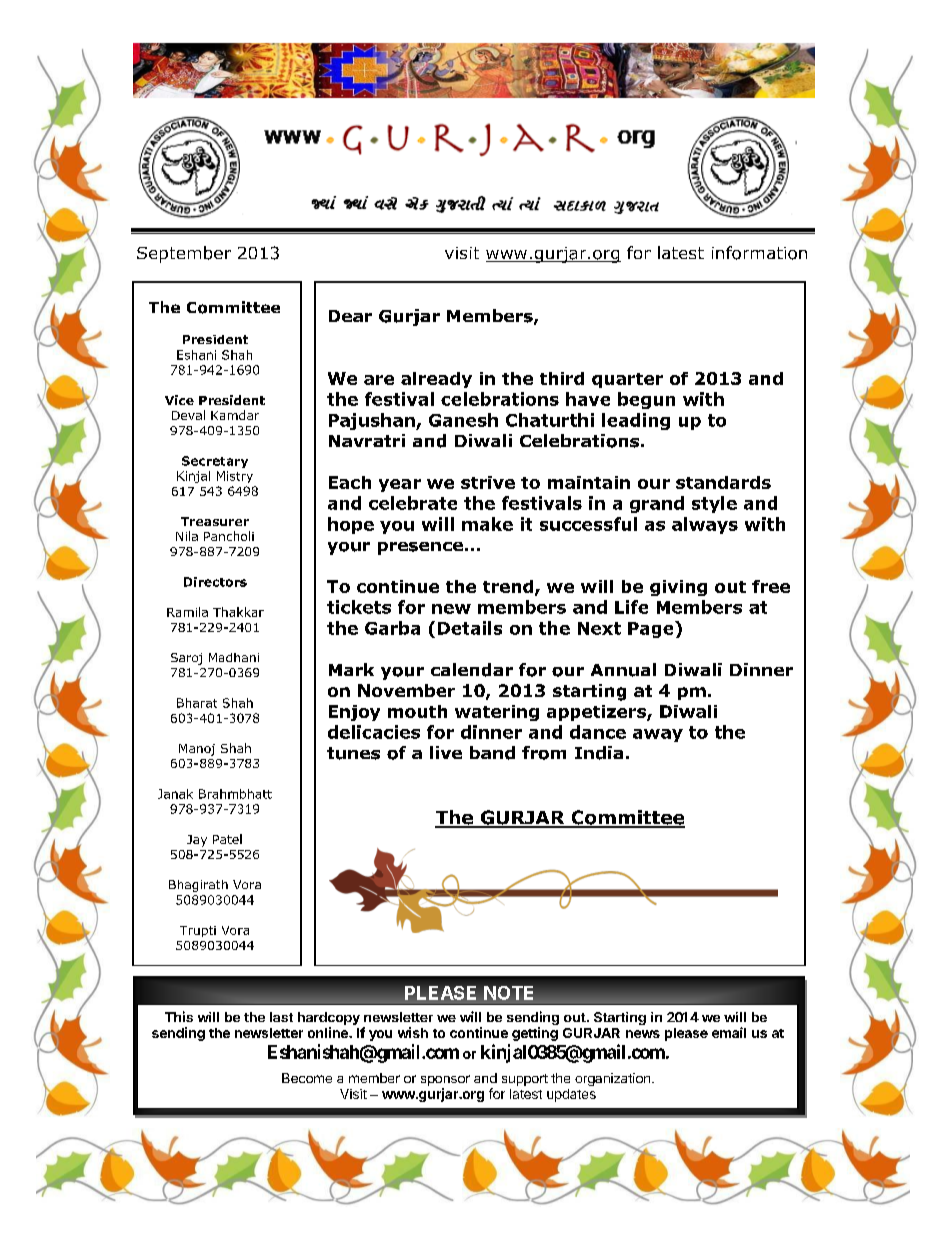 The image size is (952, 1233). I want to click on sponsor, so click(445, 1082).
